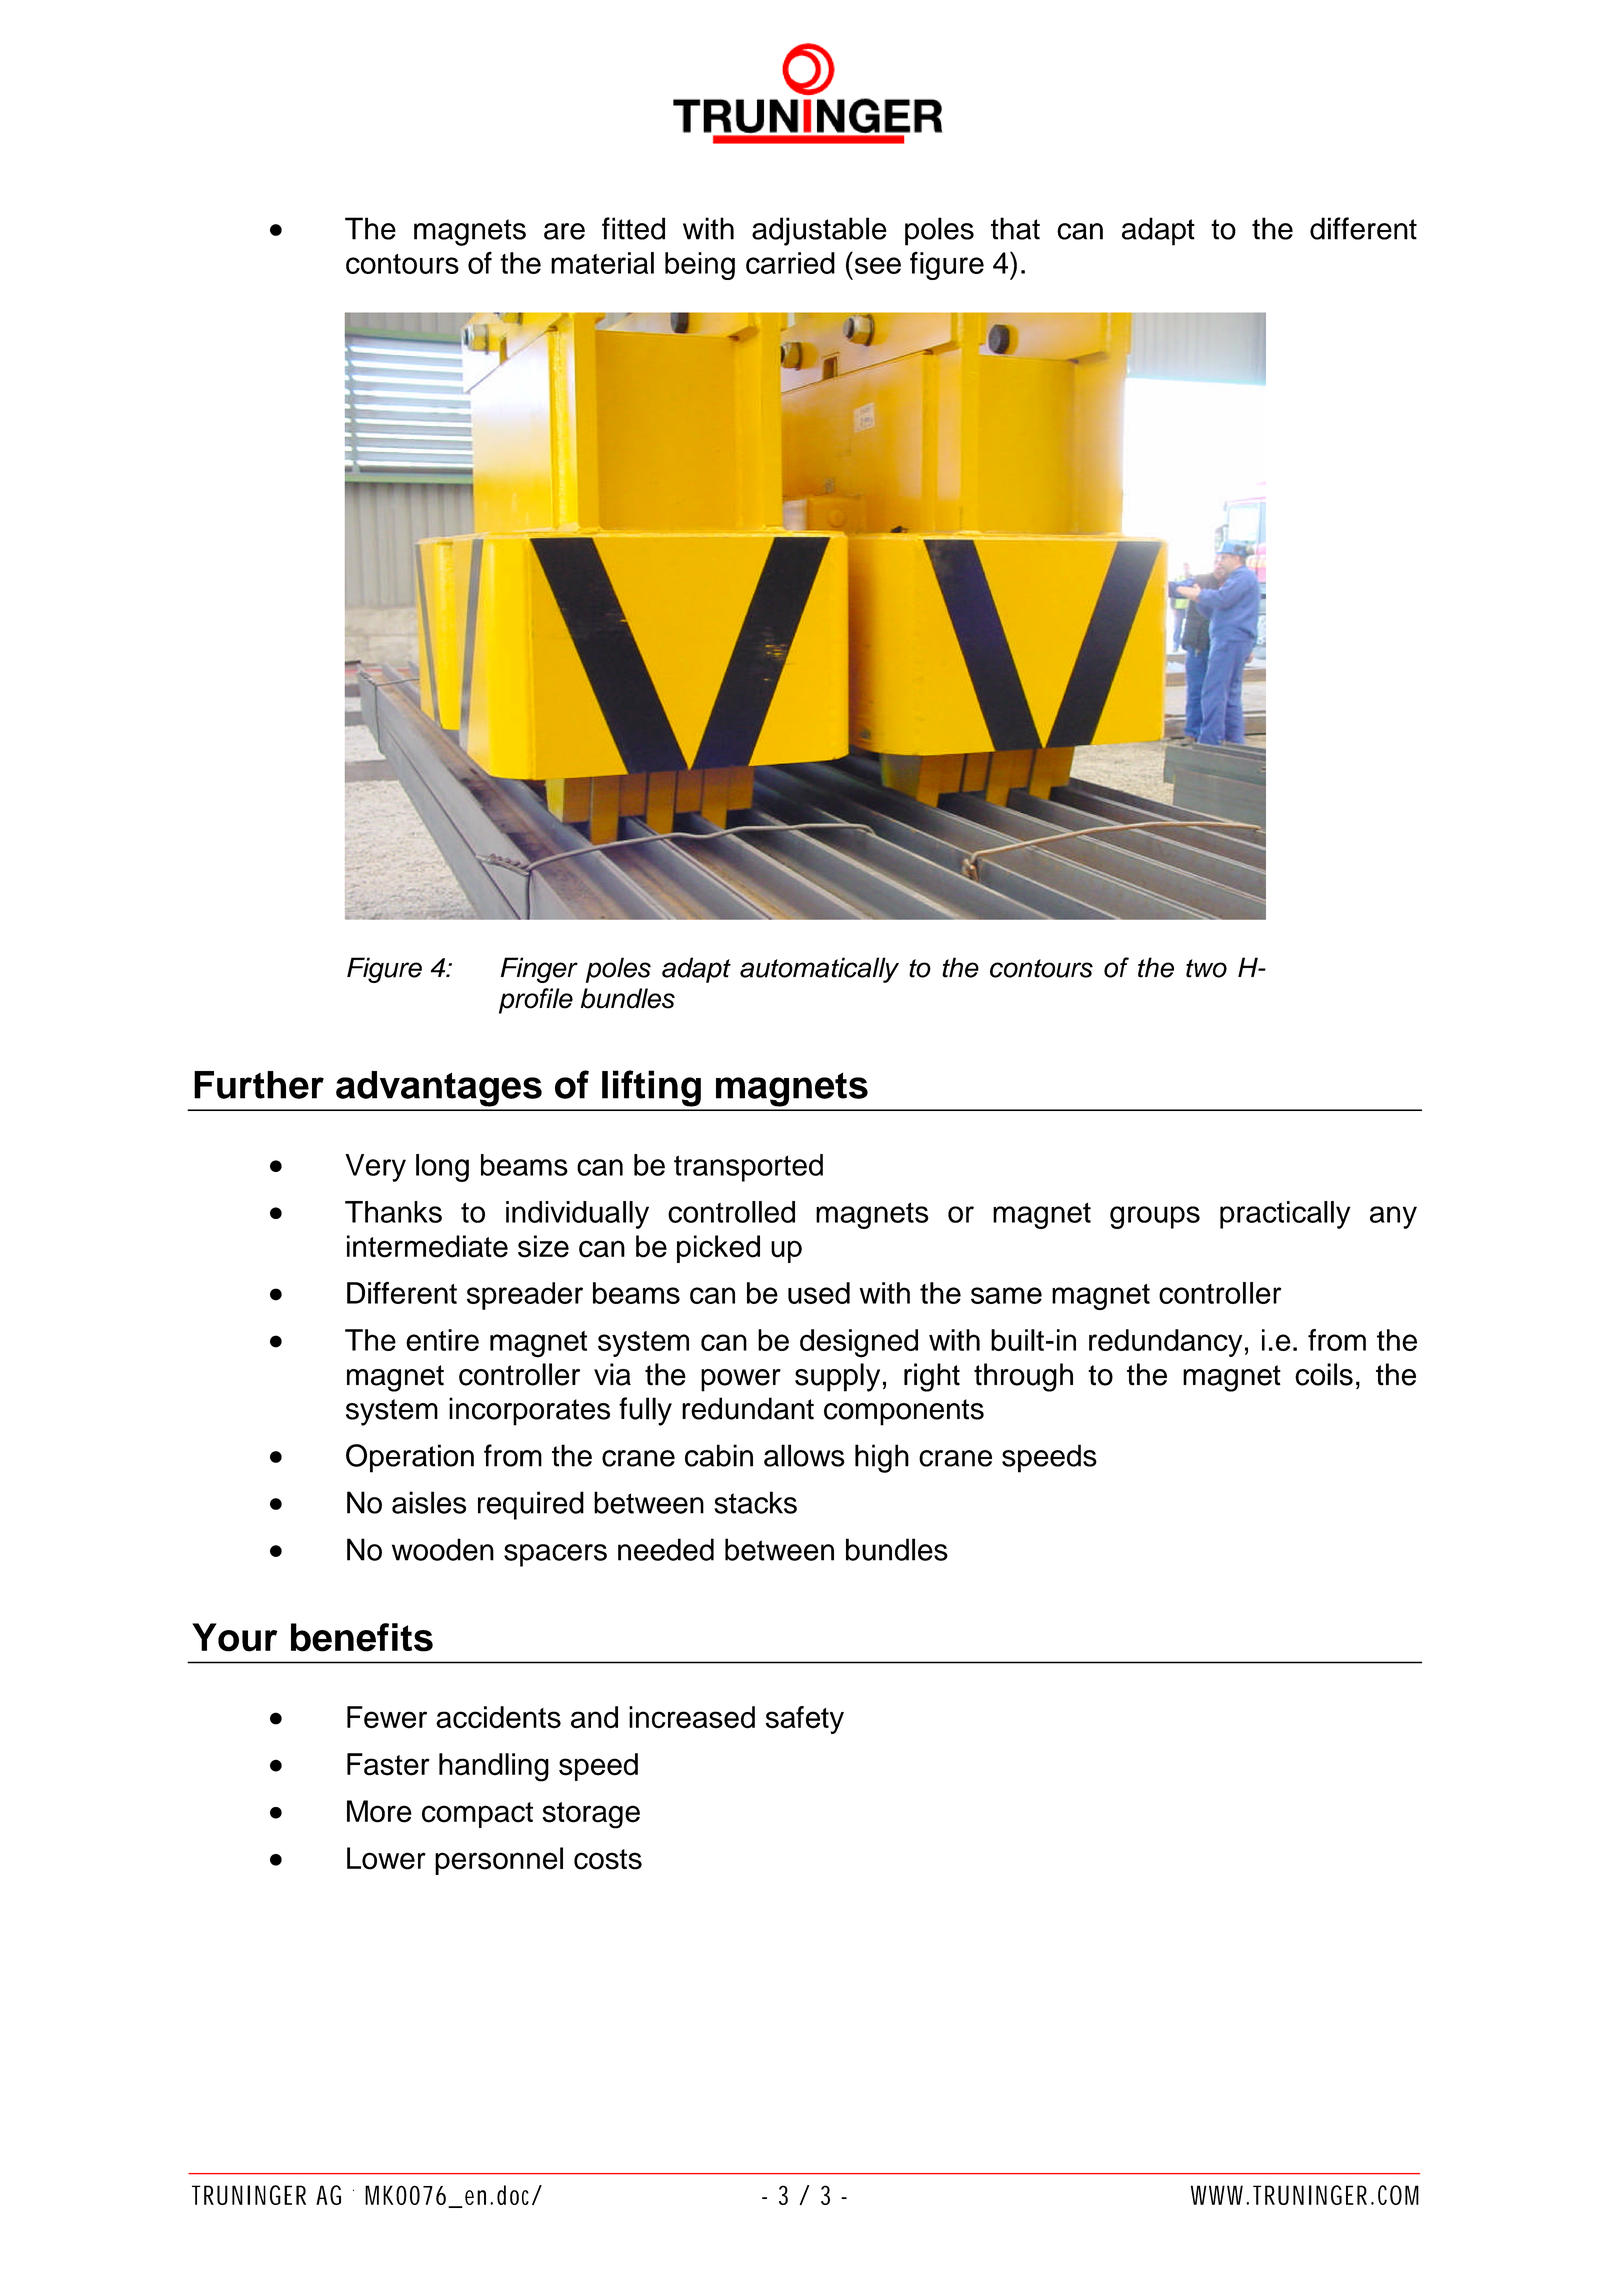 Image resolution: width=1609 pixels, height=2277 pixels. What do you see at coordinates (819, 970) in the screenshot?
I see `automatically` at bounding box center [819, 970].
